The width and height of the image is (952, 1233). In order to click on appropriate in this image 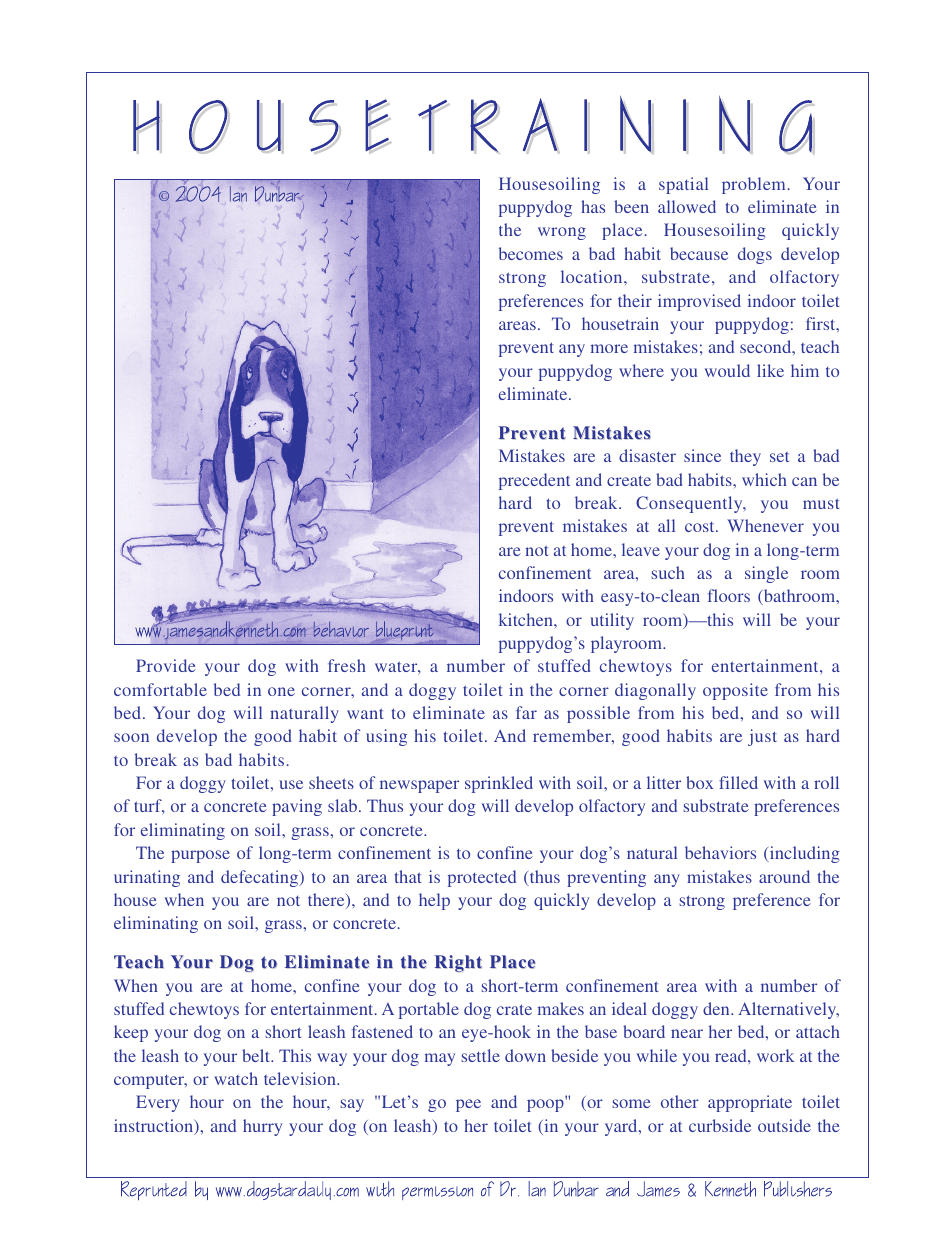, I will do `click(750, 1103)`.
